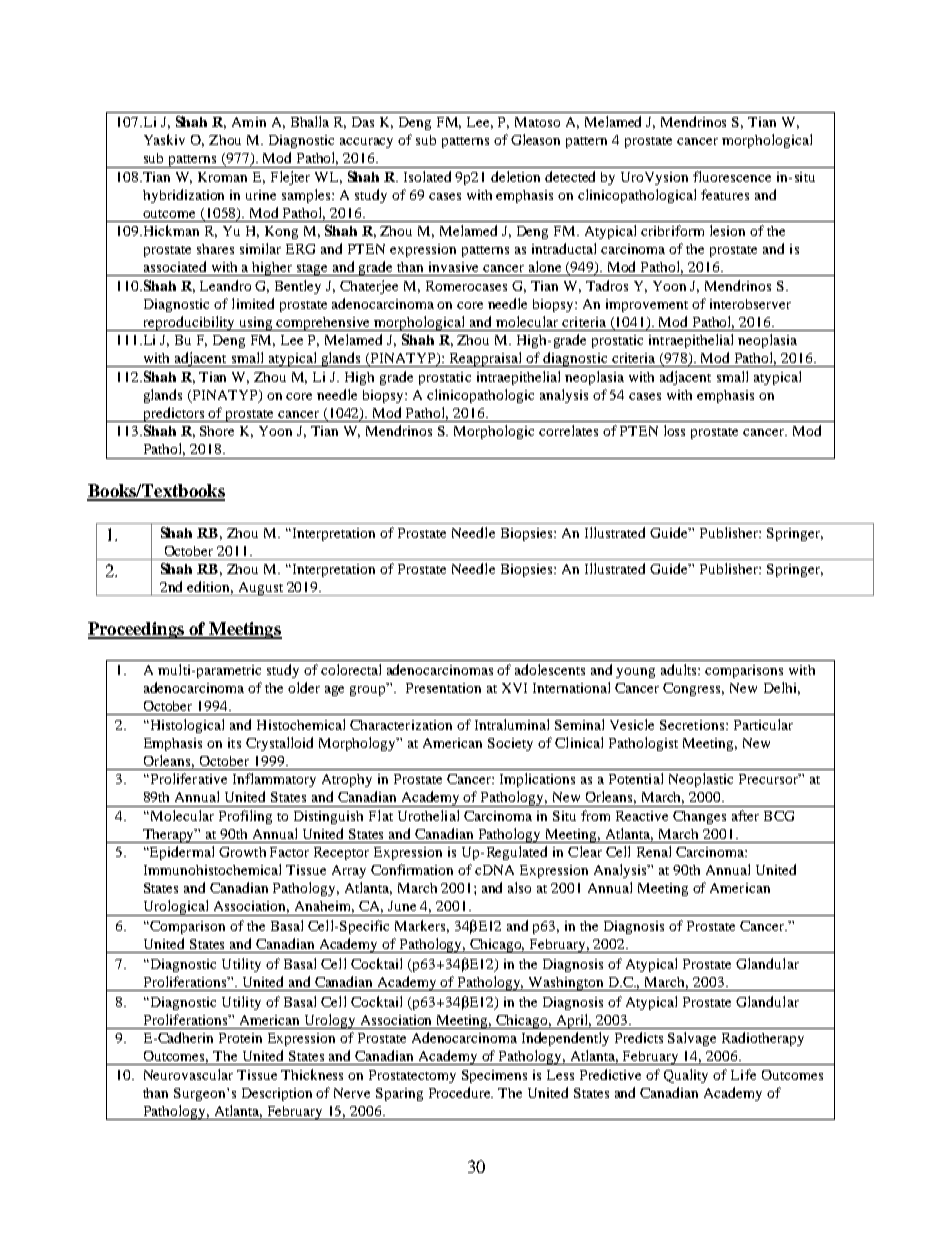  Describe the element at coordinates (674, 430) in the image. I see `loss` at that location.
